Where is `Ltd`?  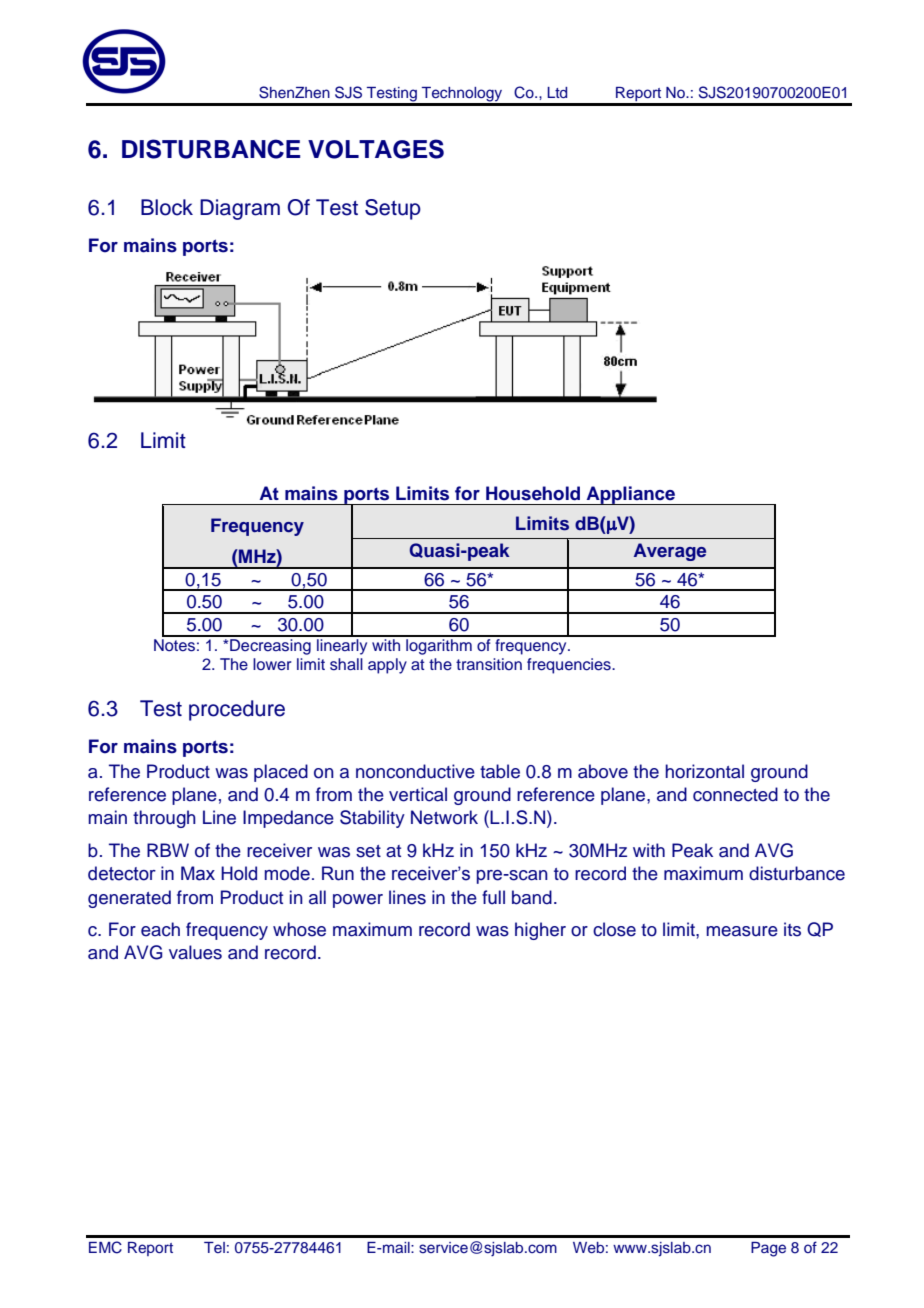
Ltd is located at coordinates (557, 92).
